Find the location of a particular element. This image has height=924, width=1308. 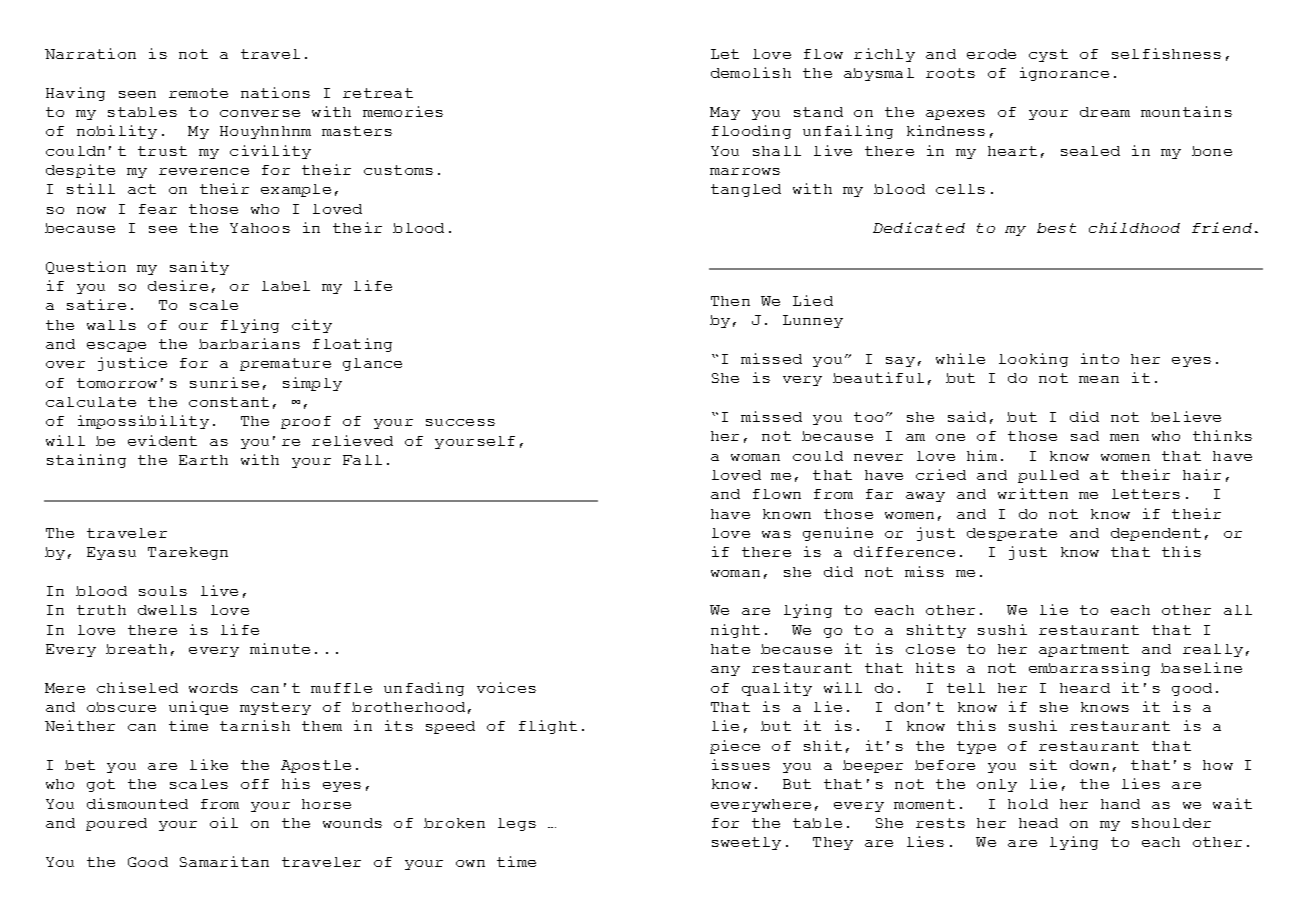

apartment is located at coordinates (1084, 650).
